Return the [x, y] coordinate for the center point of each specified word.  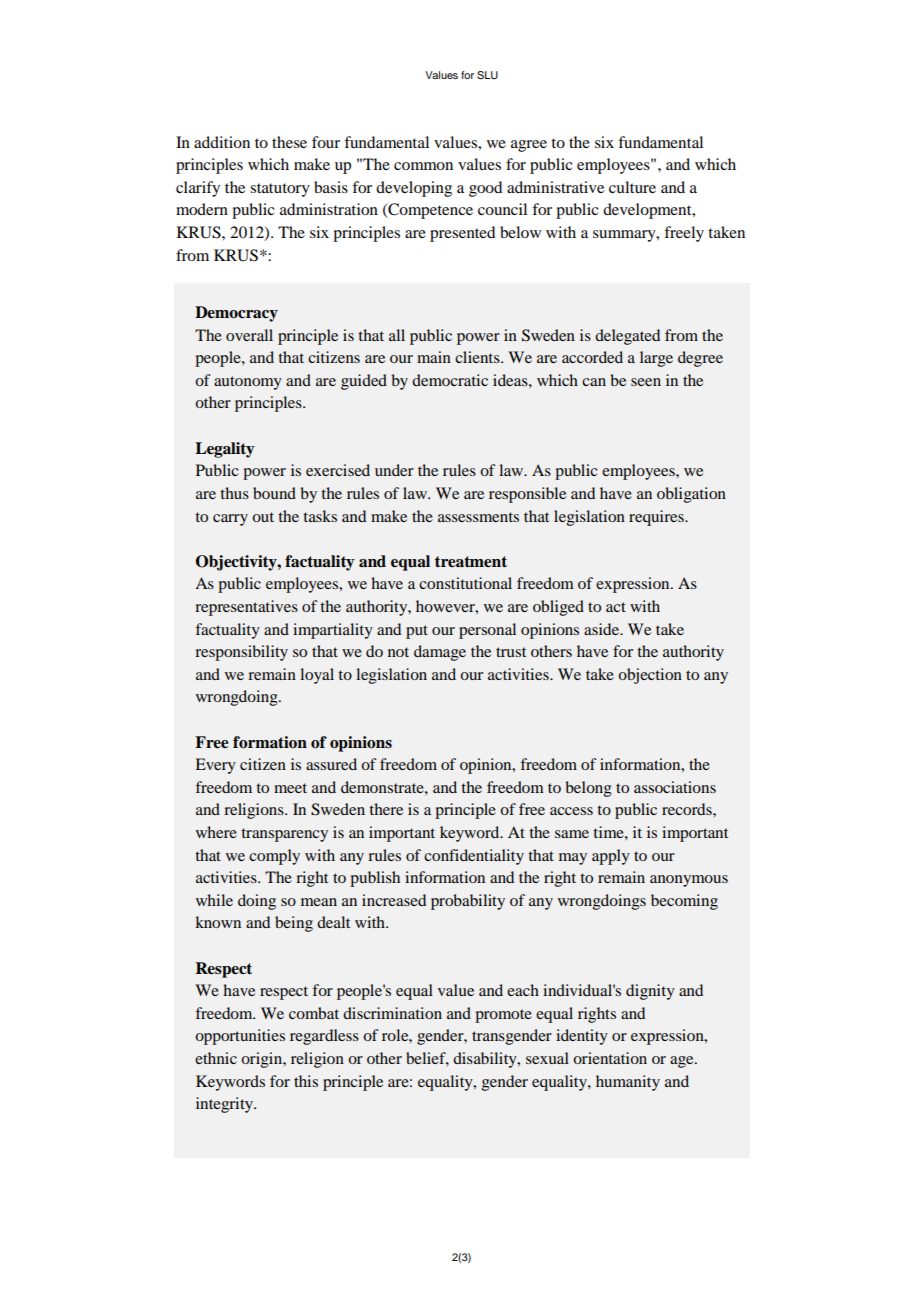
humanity [628, 1083]
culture [632, 187]
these [289, 142]
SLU [487, 75]
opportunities [240, 1037]
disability [486, 1060]
